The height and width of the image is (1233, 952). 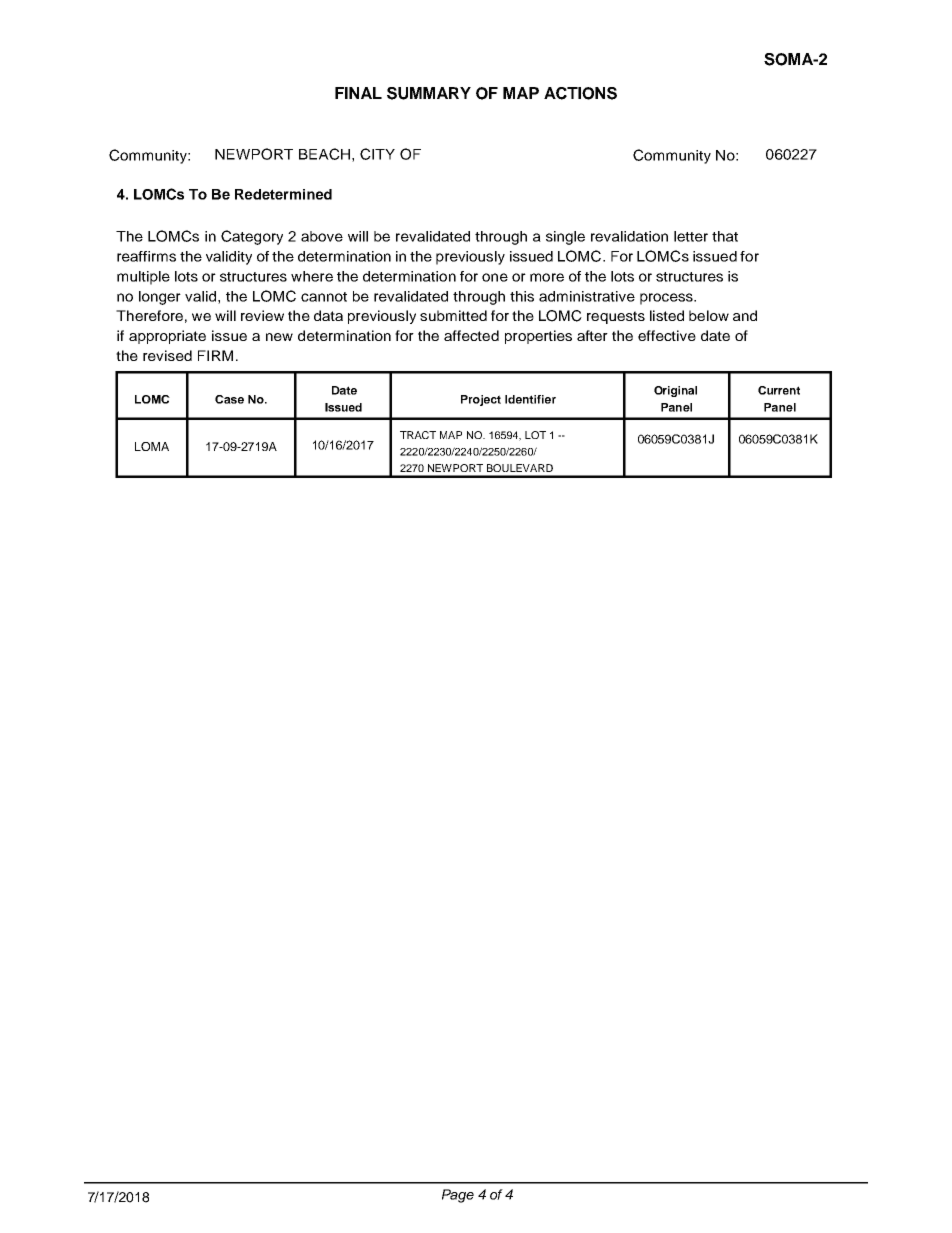 What do you see at coordinates (675, 391) in the image?
I see `Original` at bounding box center [675, 391].
